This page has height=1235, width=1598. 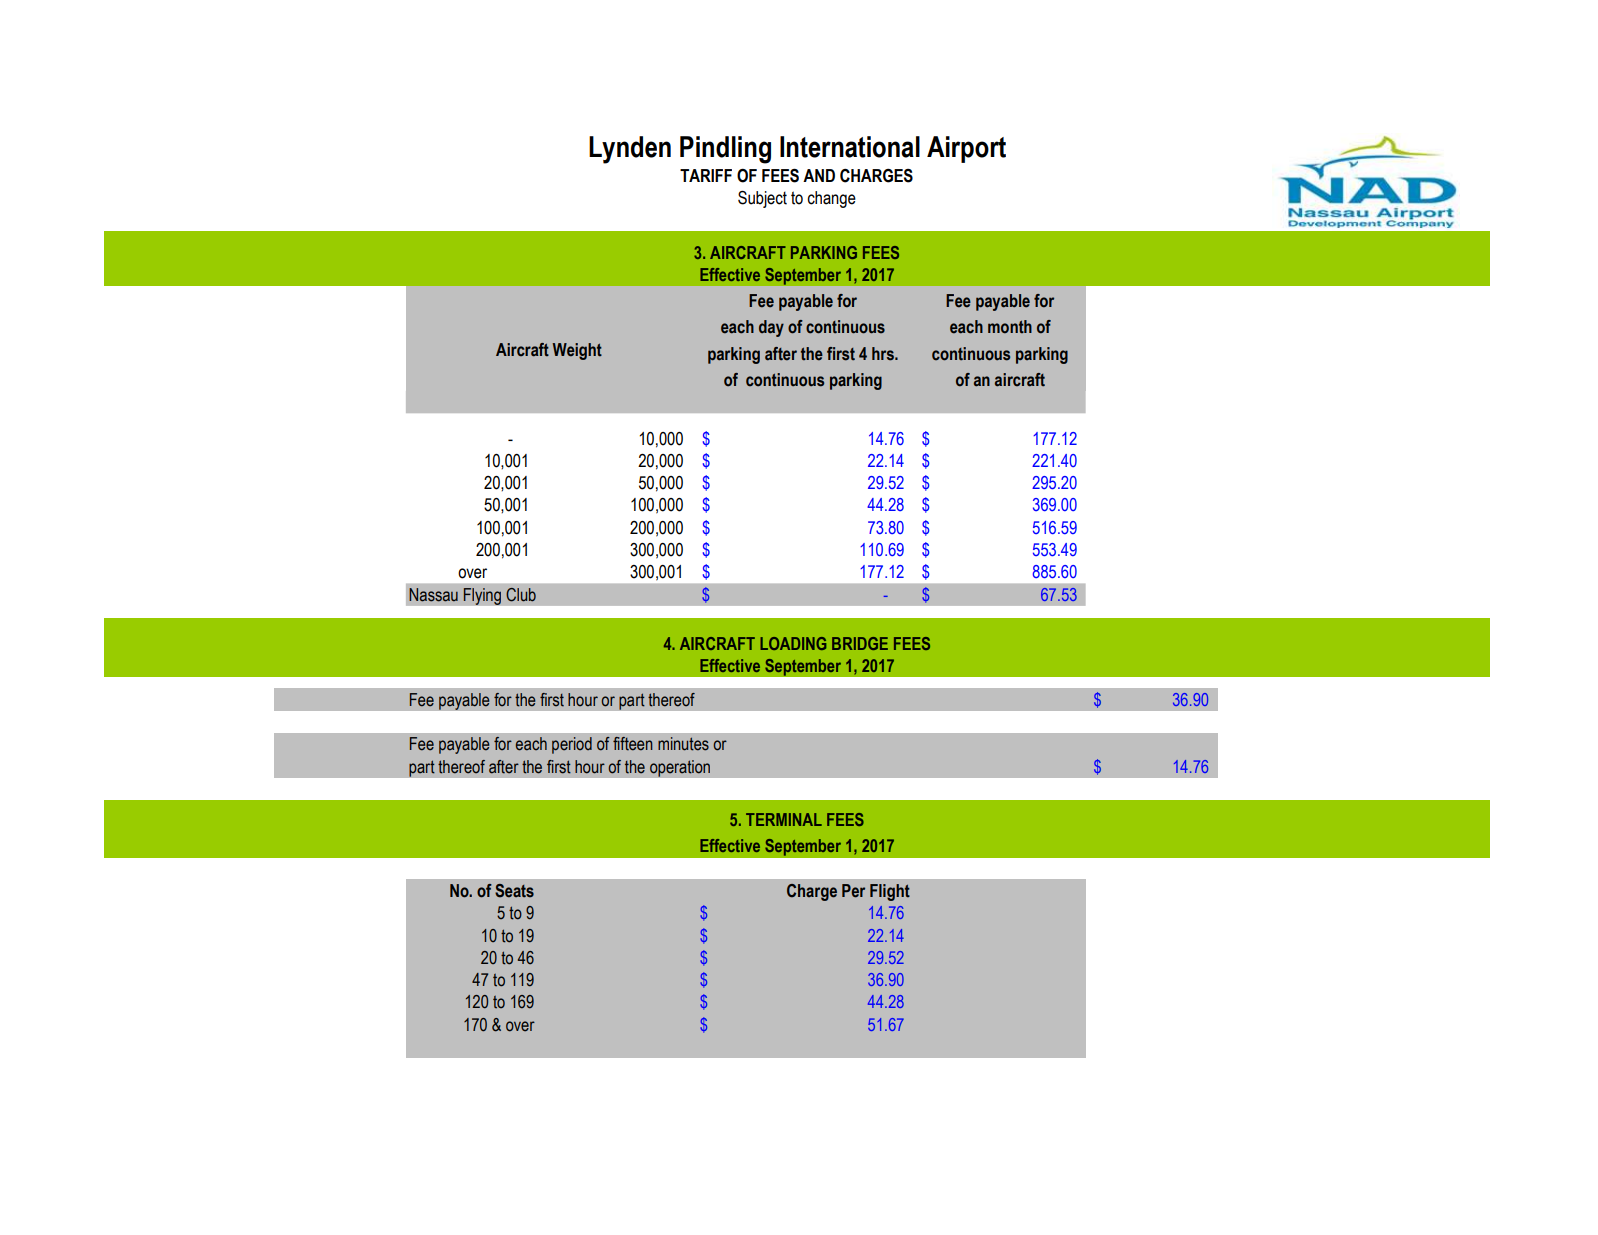 I want to click on Flight, so click(x=890, y=892).
